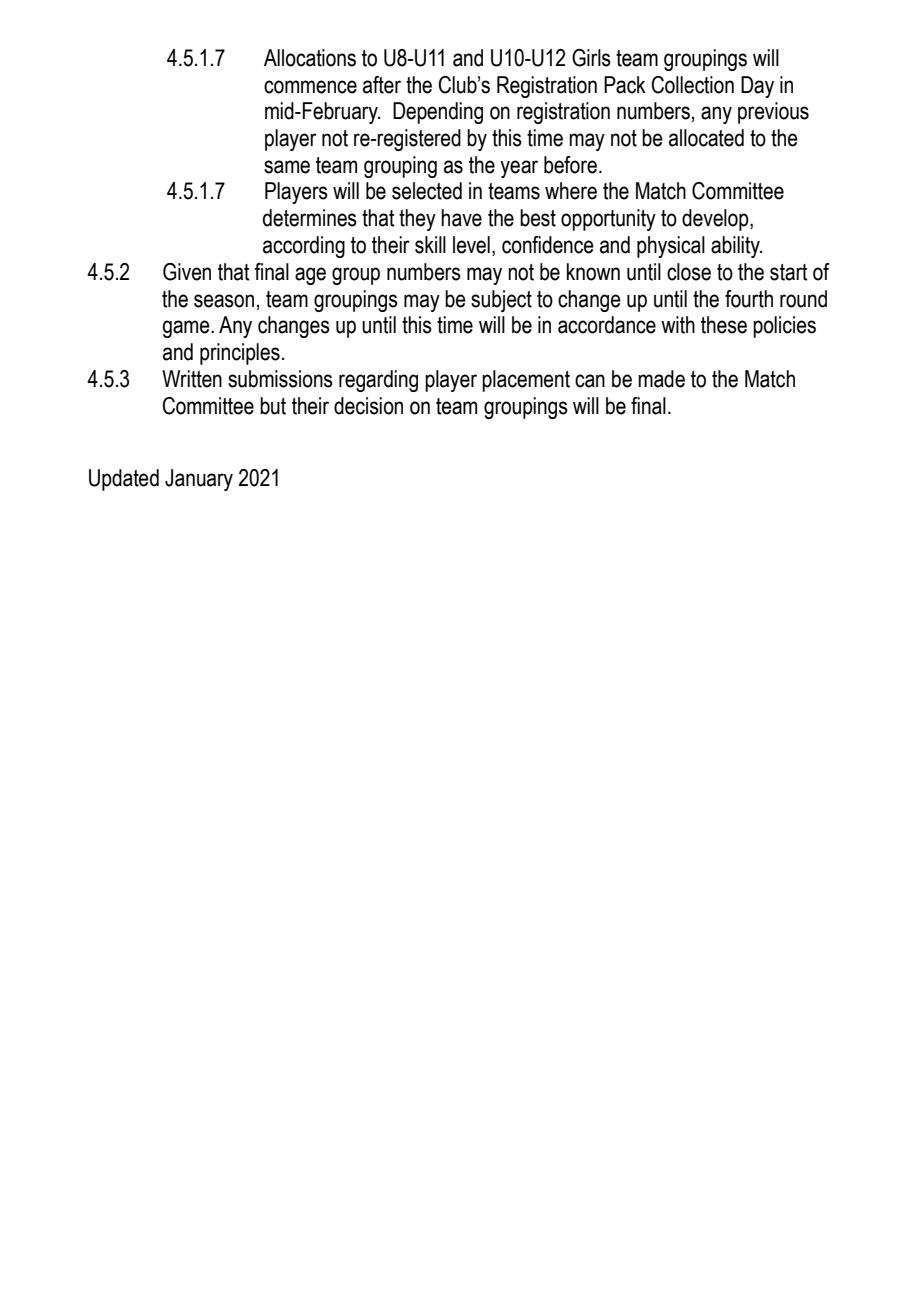  I want to click on these, so click(724, 325).
